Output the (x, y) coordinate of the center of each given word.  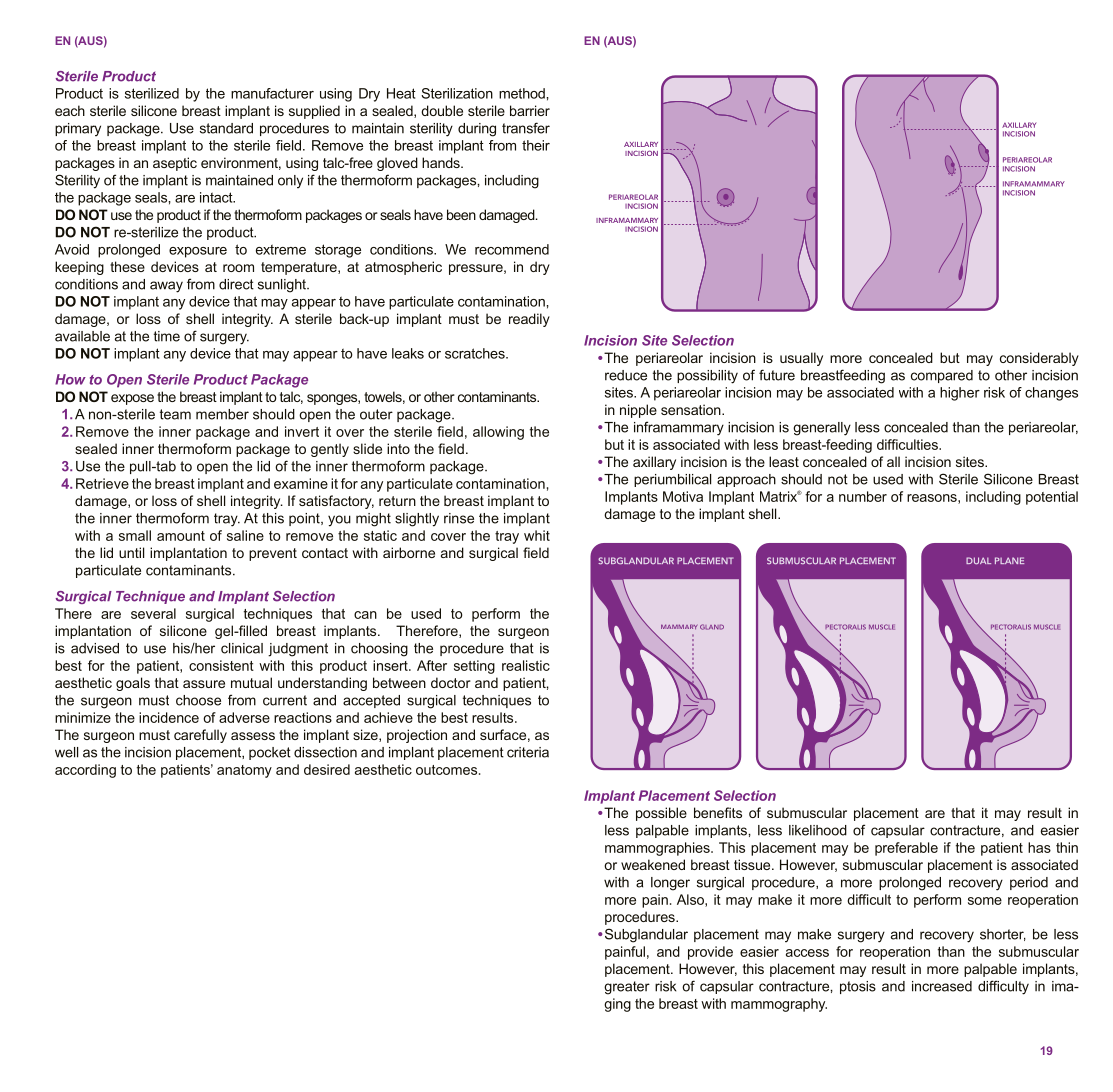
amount (181, 536)
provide (710, 953)
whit (537, 535)
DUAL (978, 561)
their (536, 145)
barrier (530, 110)
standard (226, 128)
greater (627, 988)
